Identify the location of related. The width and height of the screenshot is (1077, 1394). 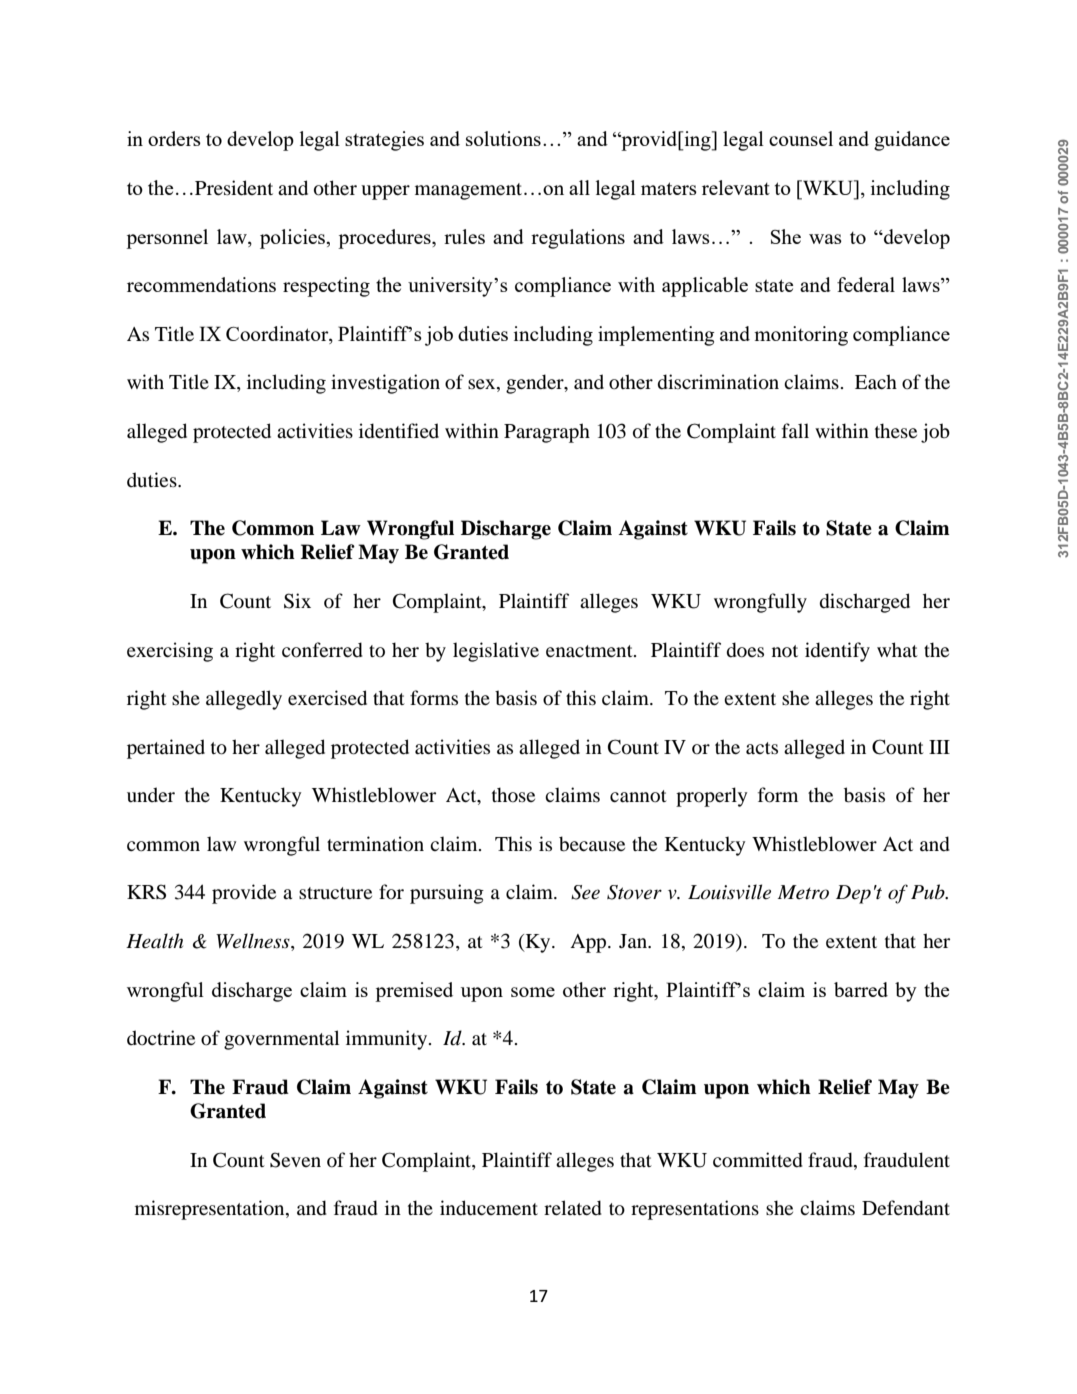
(573, 1208).
